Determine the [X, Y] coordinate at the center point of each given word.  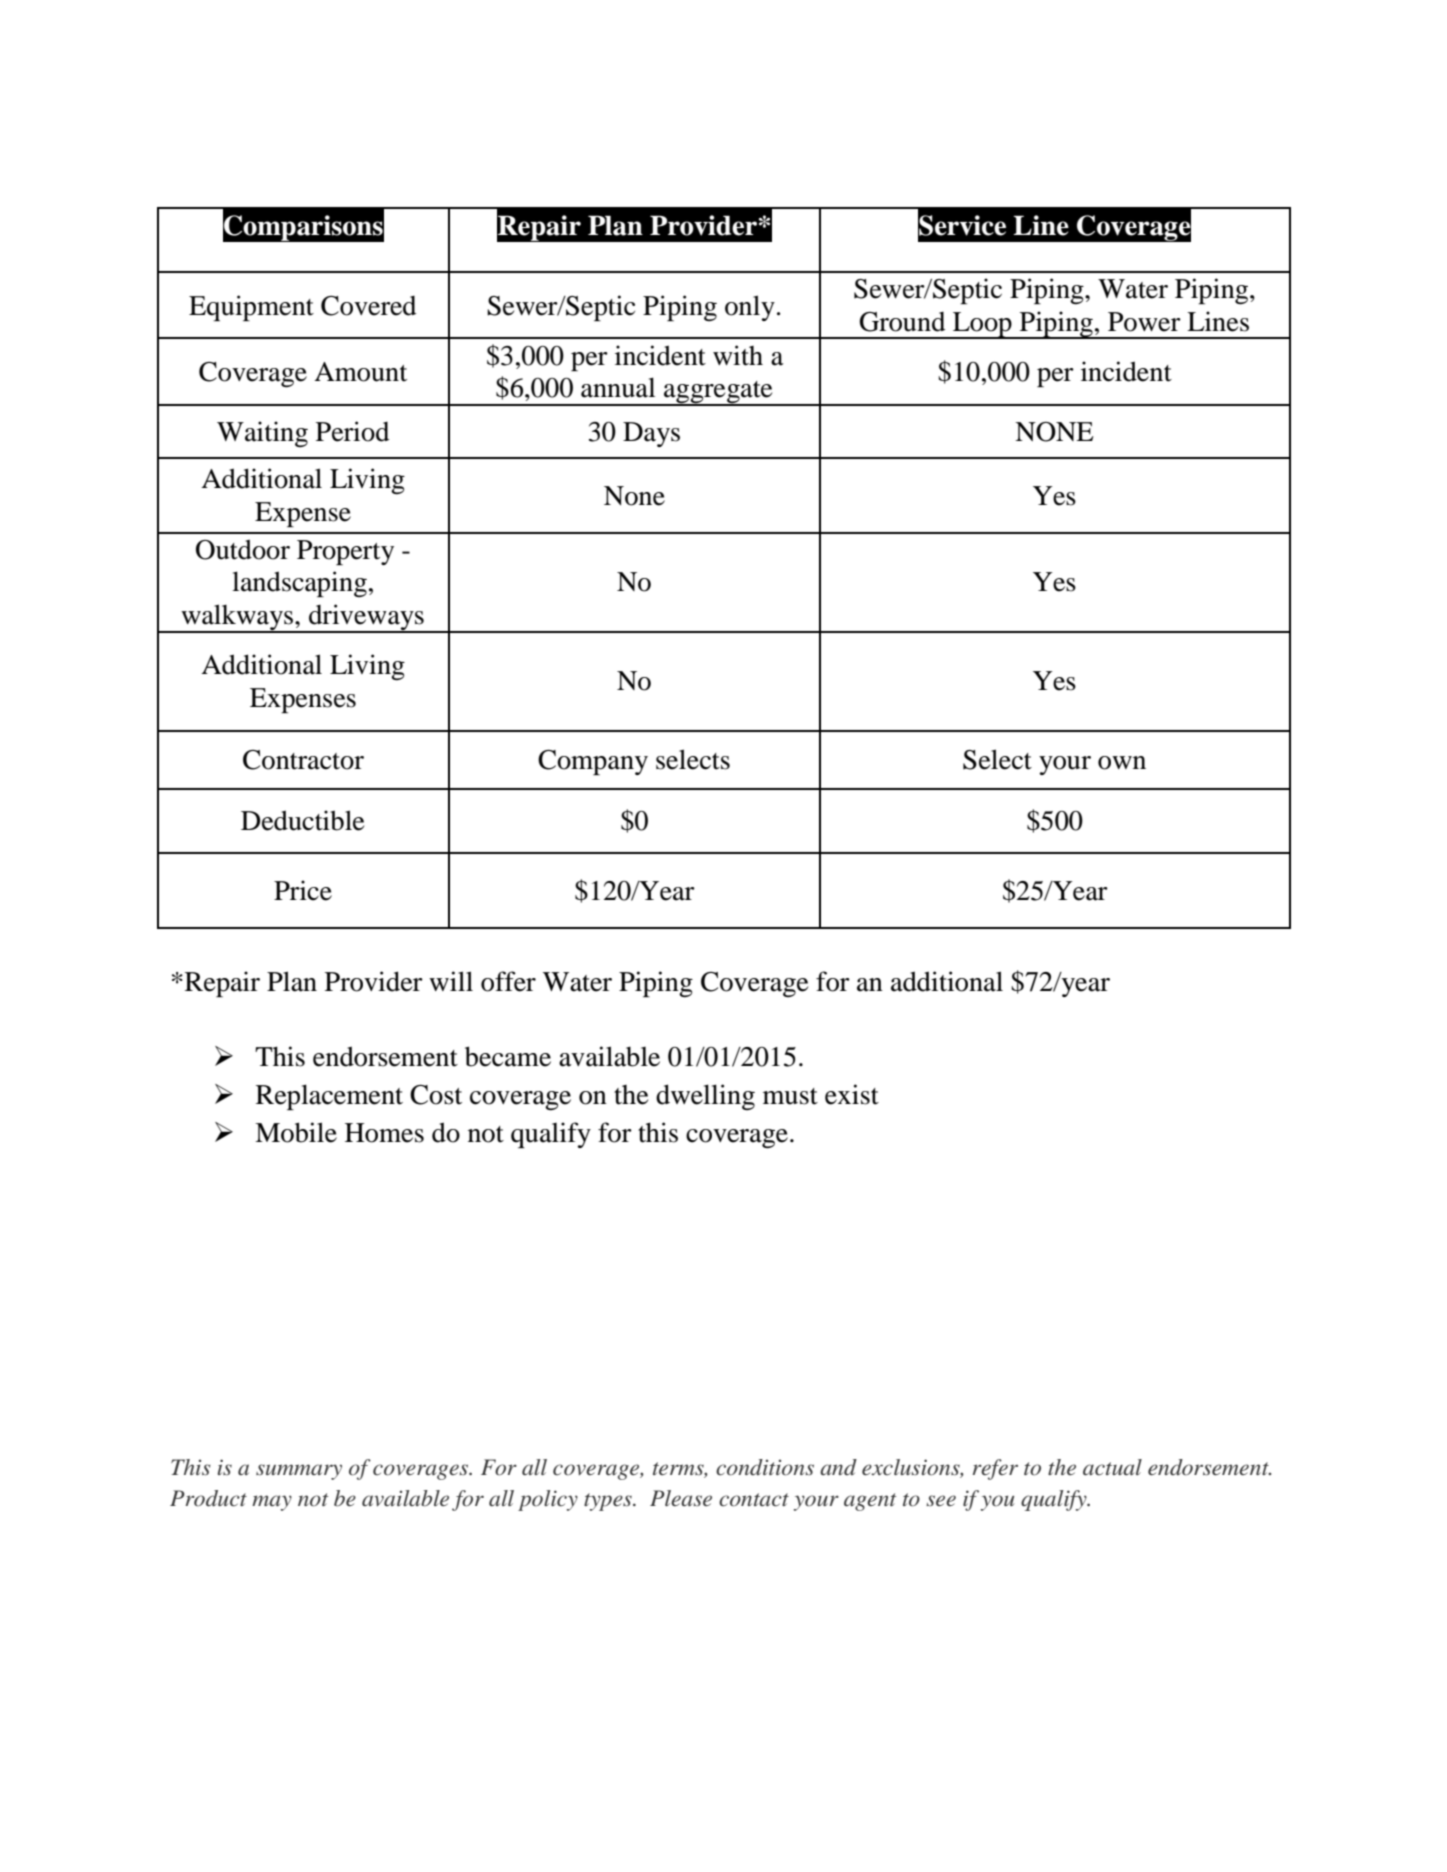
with [738, 355]
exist [852, 1094]
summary [299, 1472]
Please [681, 1498]
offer [508, 981]
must [790, 1096]
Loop [982, 325]
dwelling [705, 1097]
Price [303, 890]
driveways [366, 618]
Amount [360, 372]
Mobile [296, 1132]
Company [593, 762]
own [1122, 763]
